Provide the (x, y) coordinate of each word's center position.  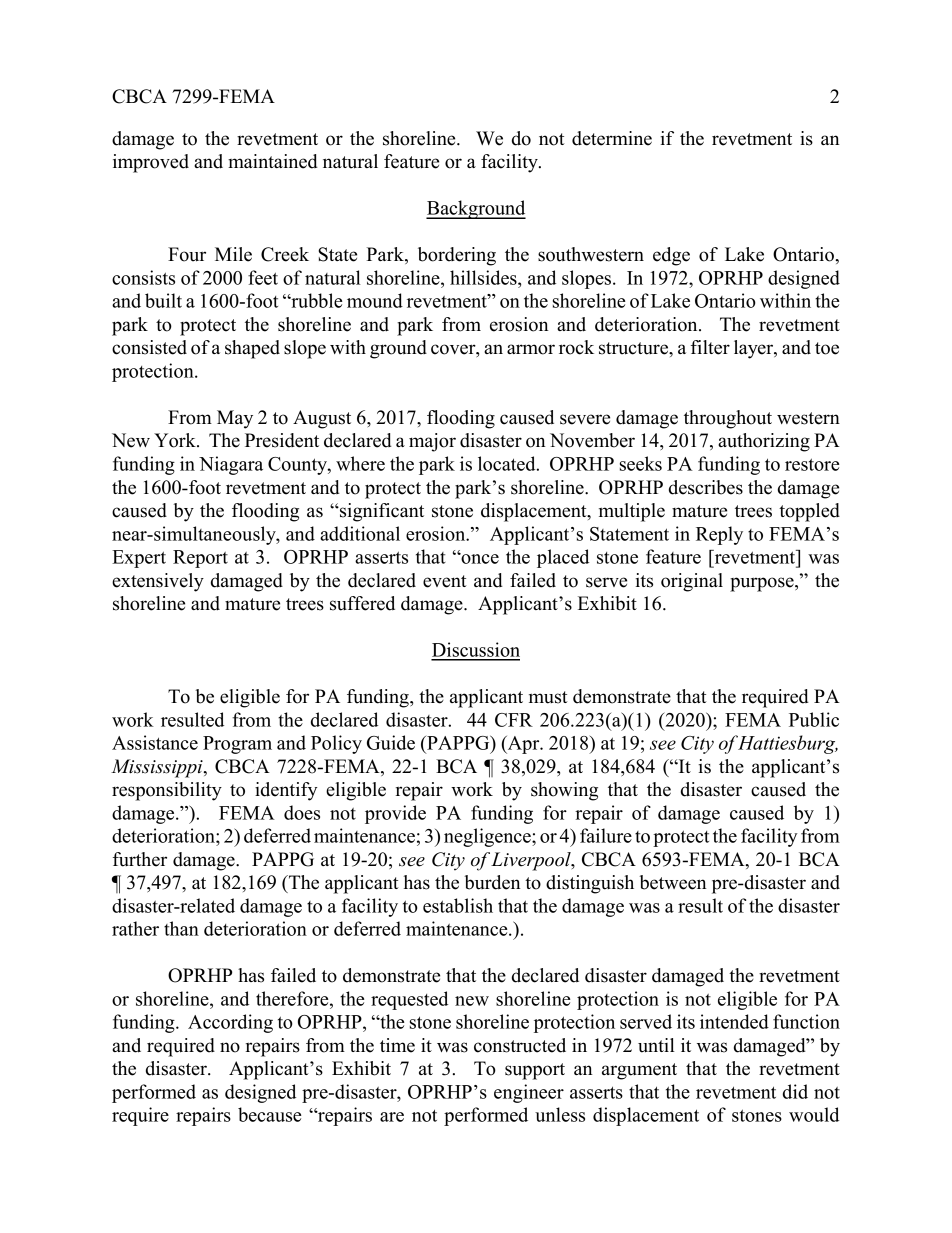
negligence (488, 837)
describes (706, 487)
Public (814, 719)
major (432, 442)
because (269, 1114)
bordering (457, 256)
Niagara (231, 465)
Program (237, 745)
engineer (529, 1093)
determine (612, 138)
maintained (273, 161)
